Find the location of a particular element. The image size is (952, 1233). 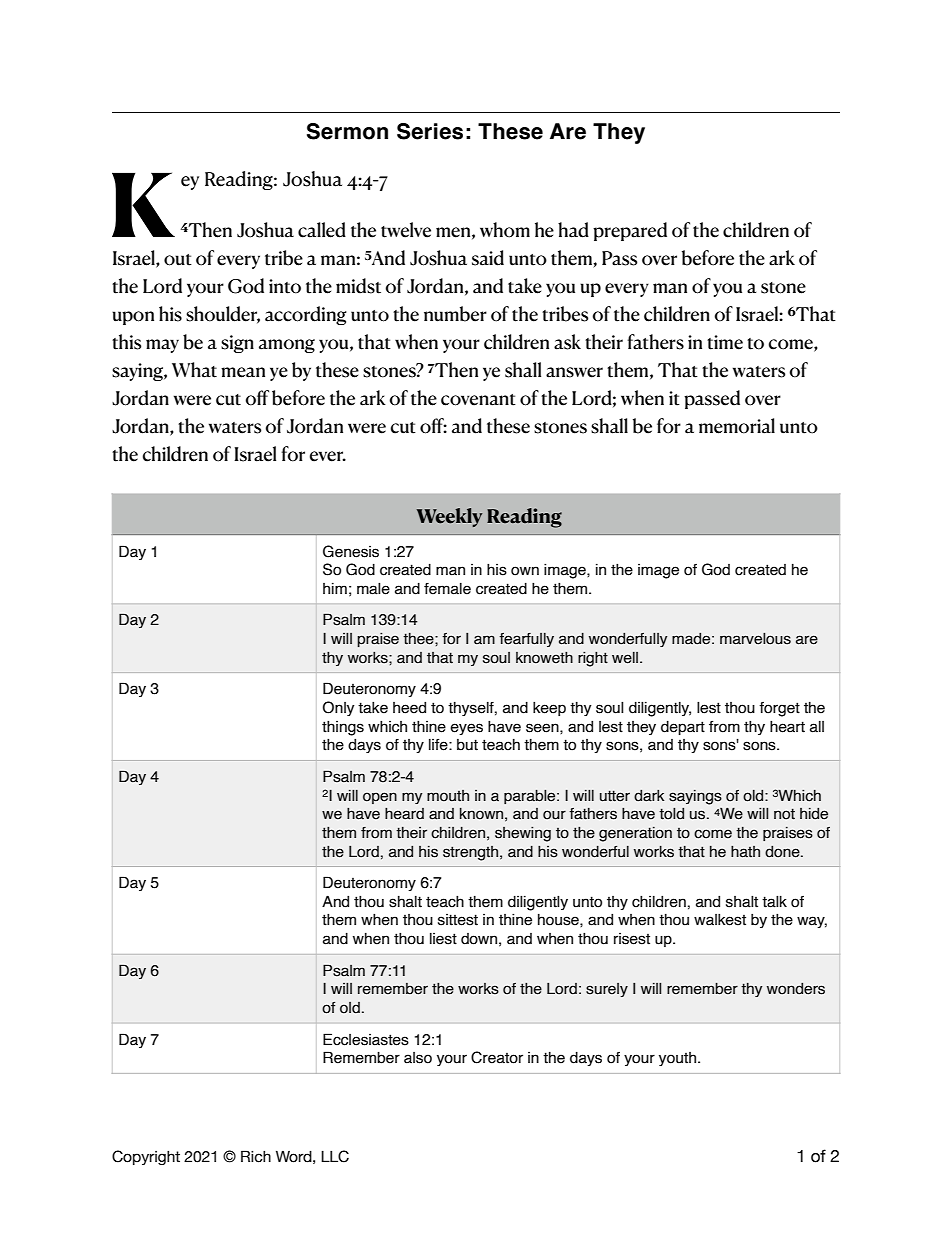

youth is located at coordinates (677, 1059).
